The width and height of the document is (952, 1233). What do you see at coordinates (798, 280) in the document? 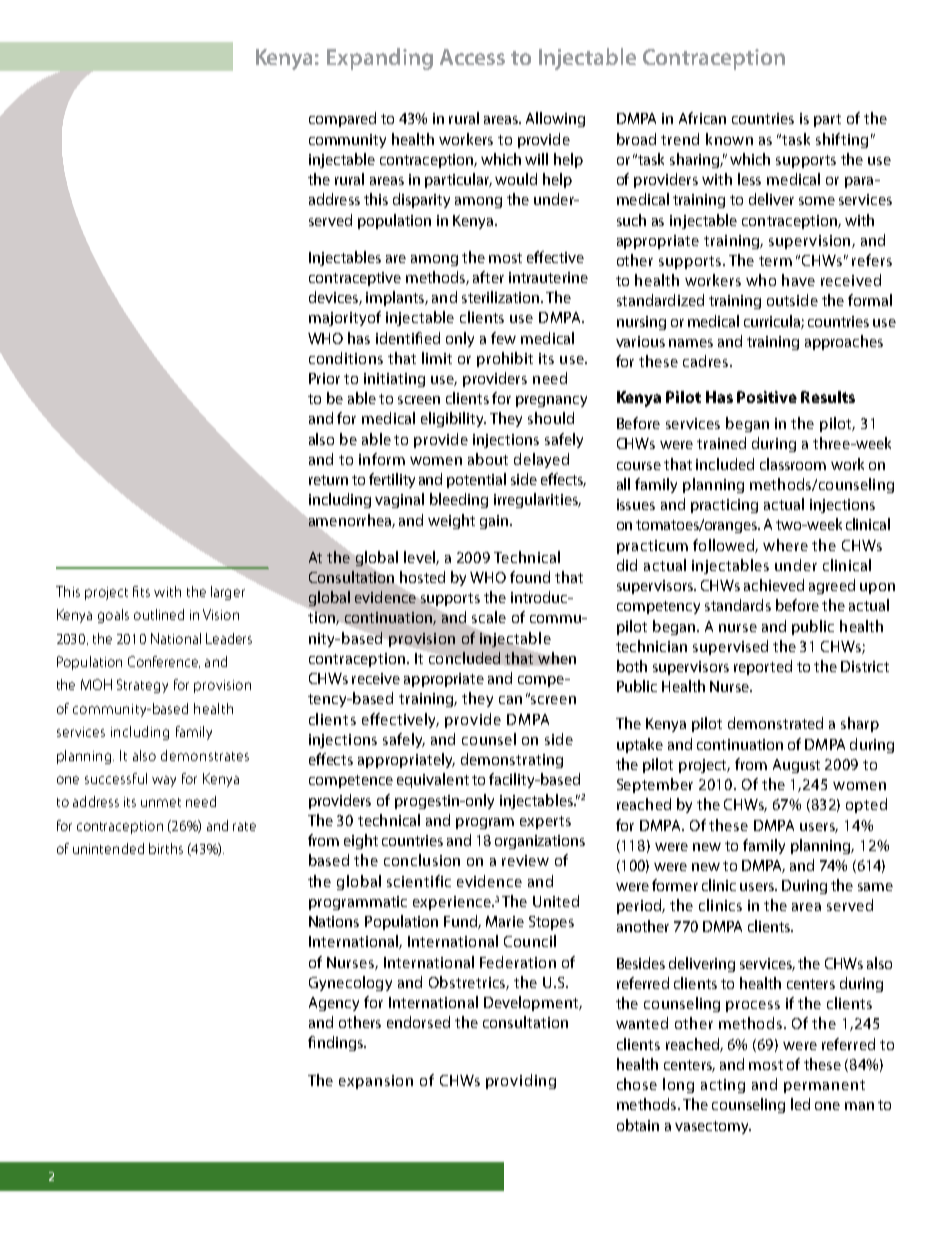
I see `have` at bounding box center [798, 280].
